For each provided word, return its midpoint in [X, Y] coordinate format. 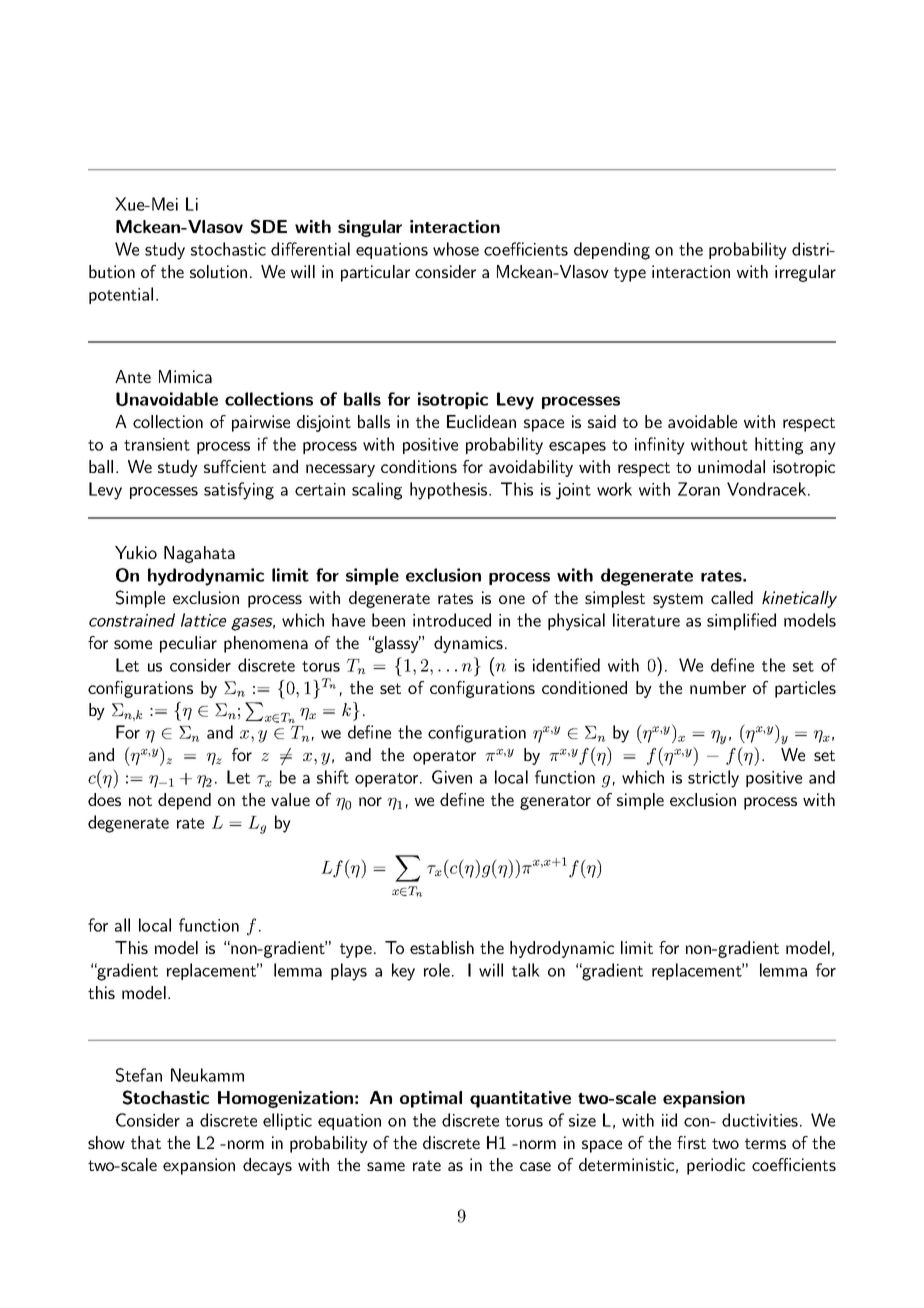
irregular [805, 273]
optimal [431, 1099]
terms [765, 1143]
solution [218, 271]
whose [456, 249]
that [146, 1142]
